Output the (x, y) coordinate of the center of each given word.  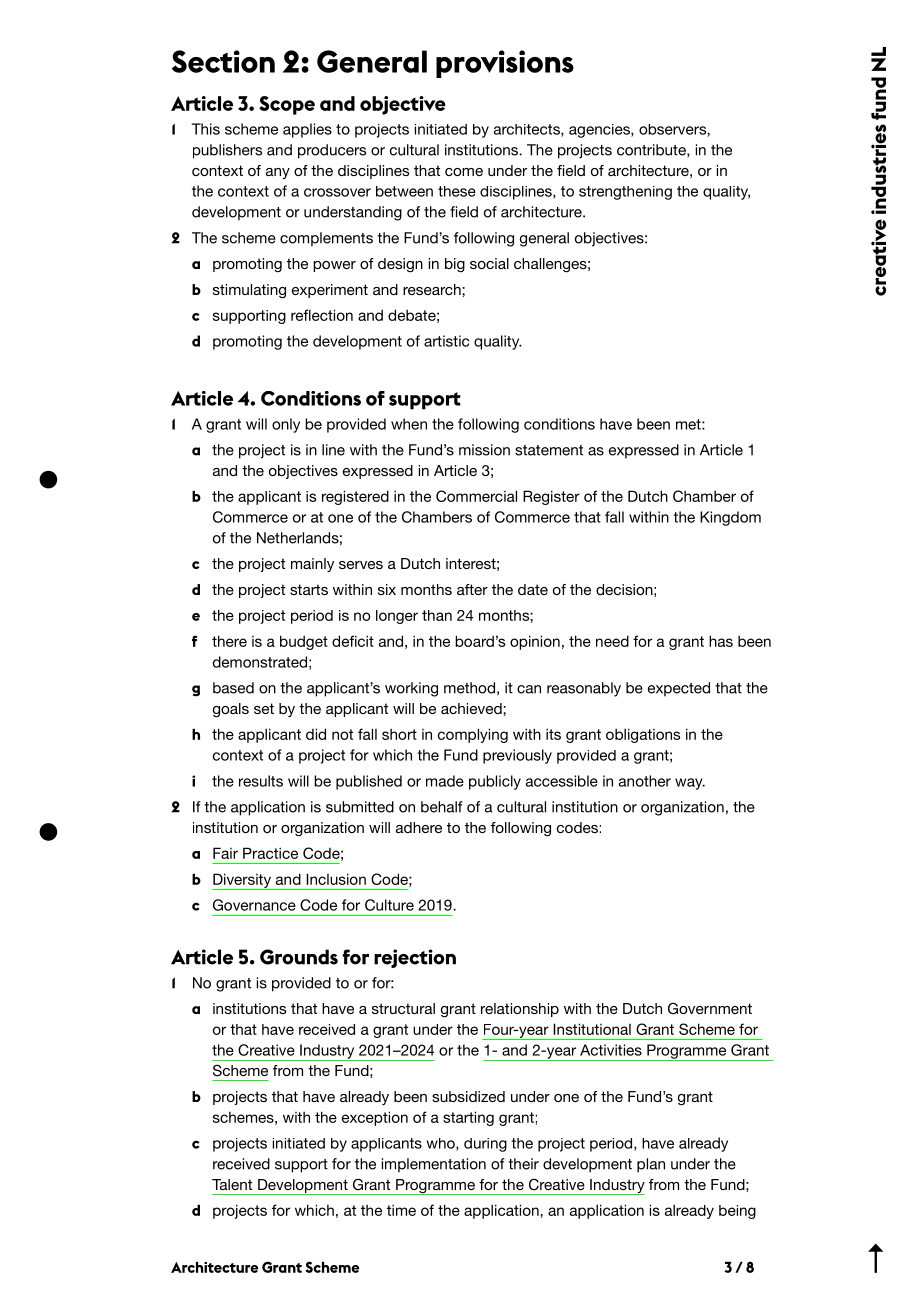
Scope (287, 105)
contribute (652, 150)
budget (304, 642)
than (437, 615)
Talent (232, 1184)
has (721, 641)
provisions (505, 64)
